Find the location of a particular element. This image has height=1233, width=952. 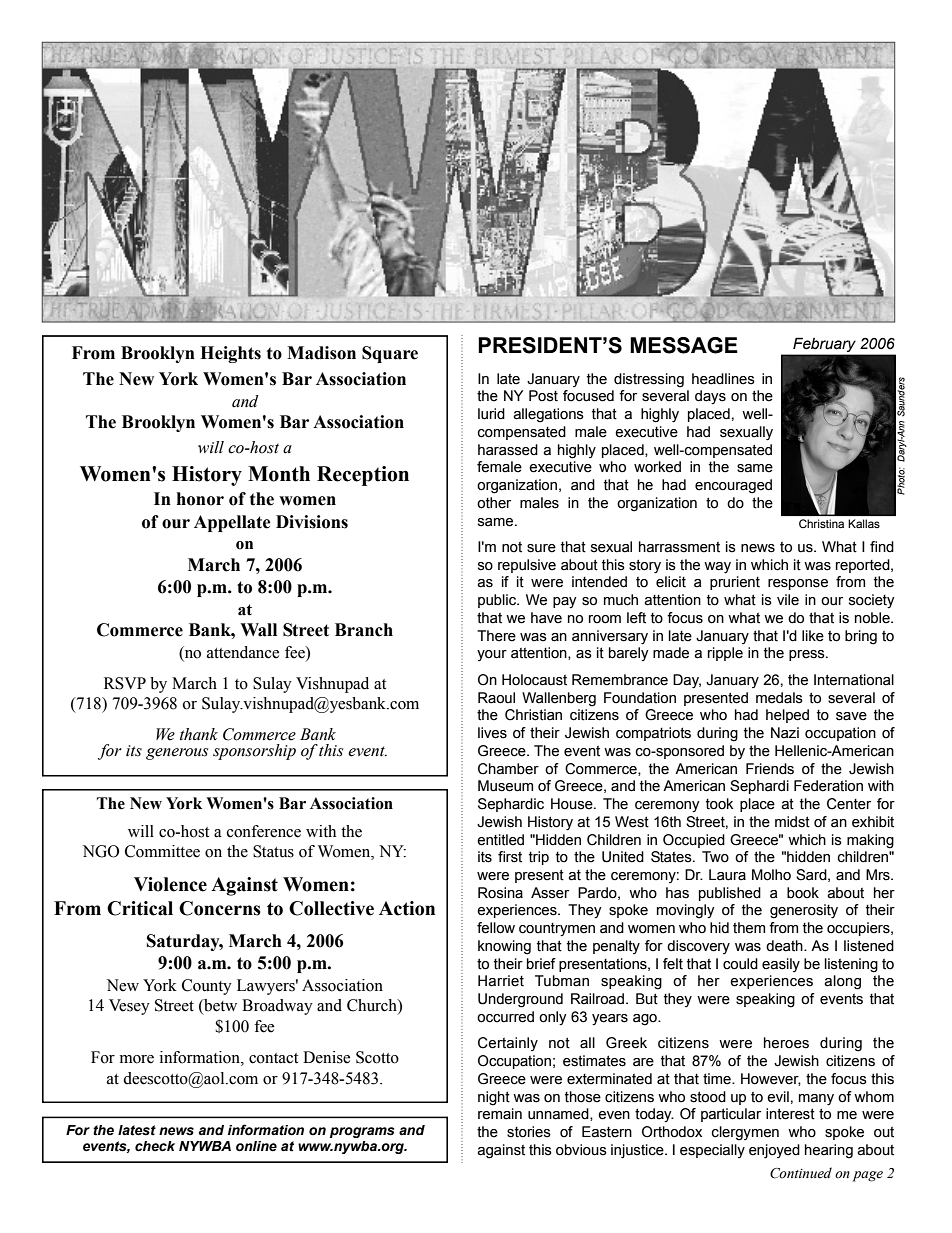

Chamber is located at coordinates (508, 769).
